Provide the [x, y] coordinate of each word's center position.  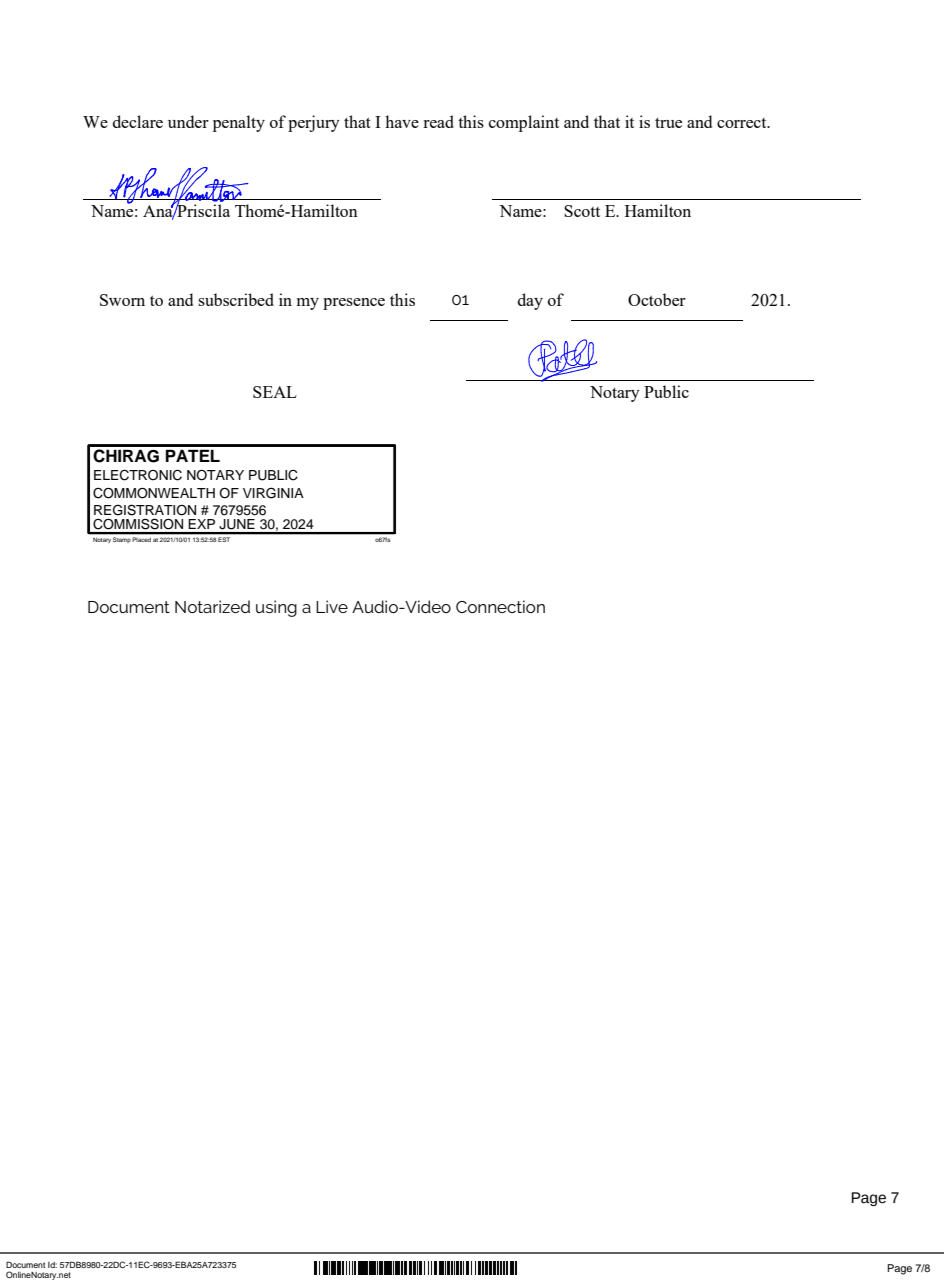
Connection [500, 606]
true [668, 122]
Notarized [212, 606]
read [438, 121]
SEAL [275, 392]
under [188, 121]
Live [332, 606]
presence [354, 304]
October [657, 299]
